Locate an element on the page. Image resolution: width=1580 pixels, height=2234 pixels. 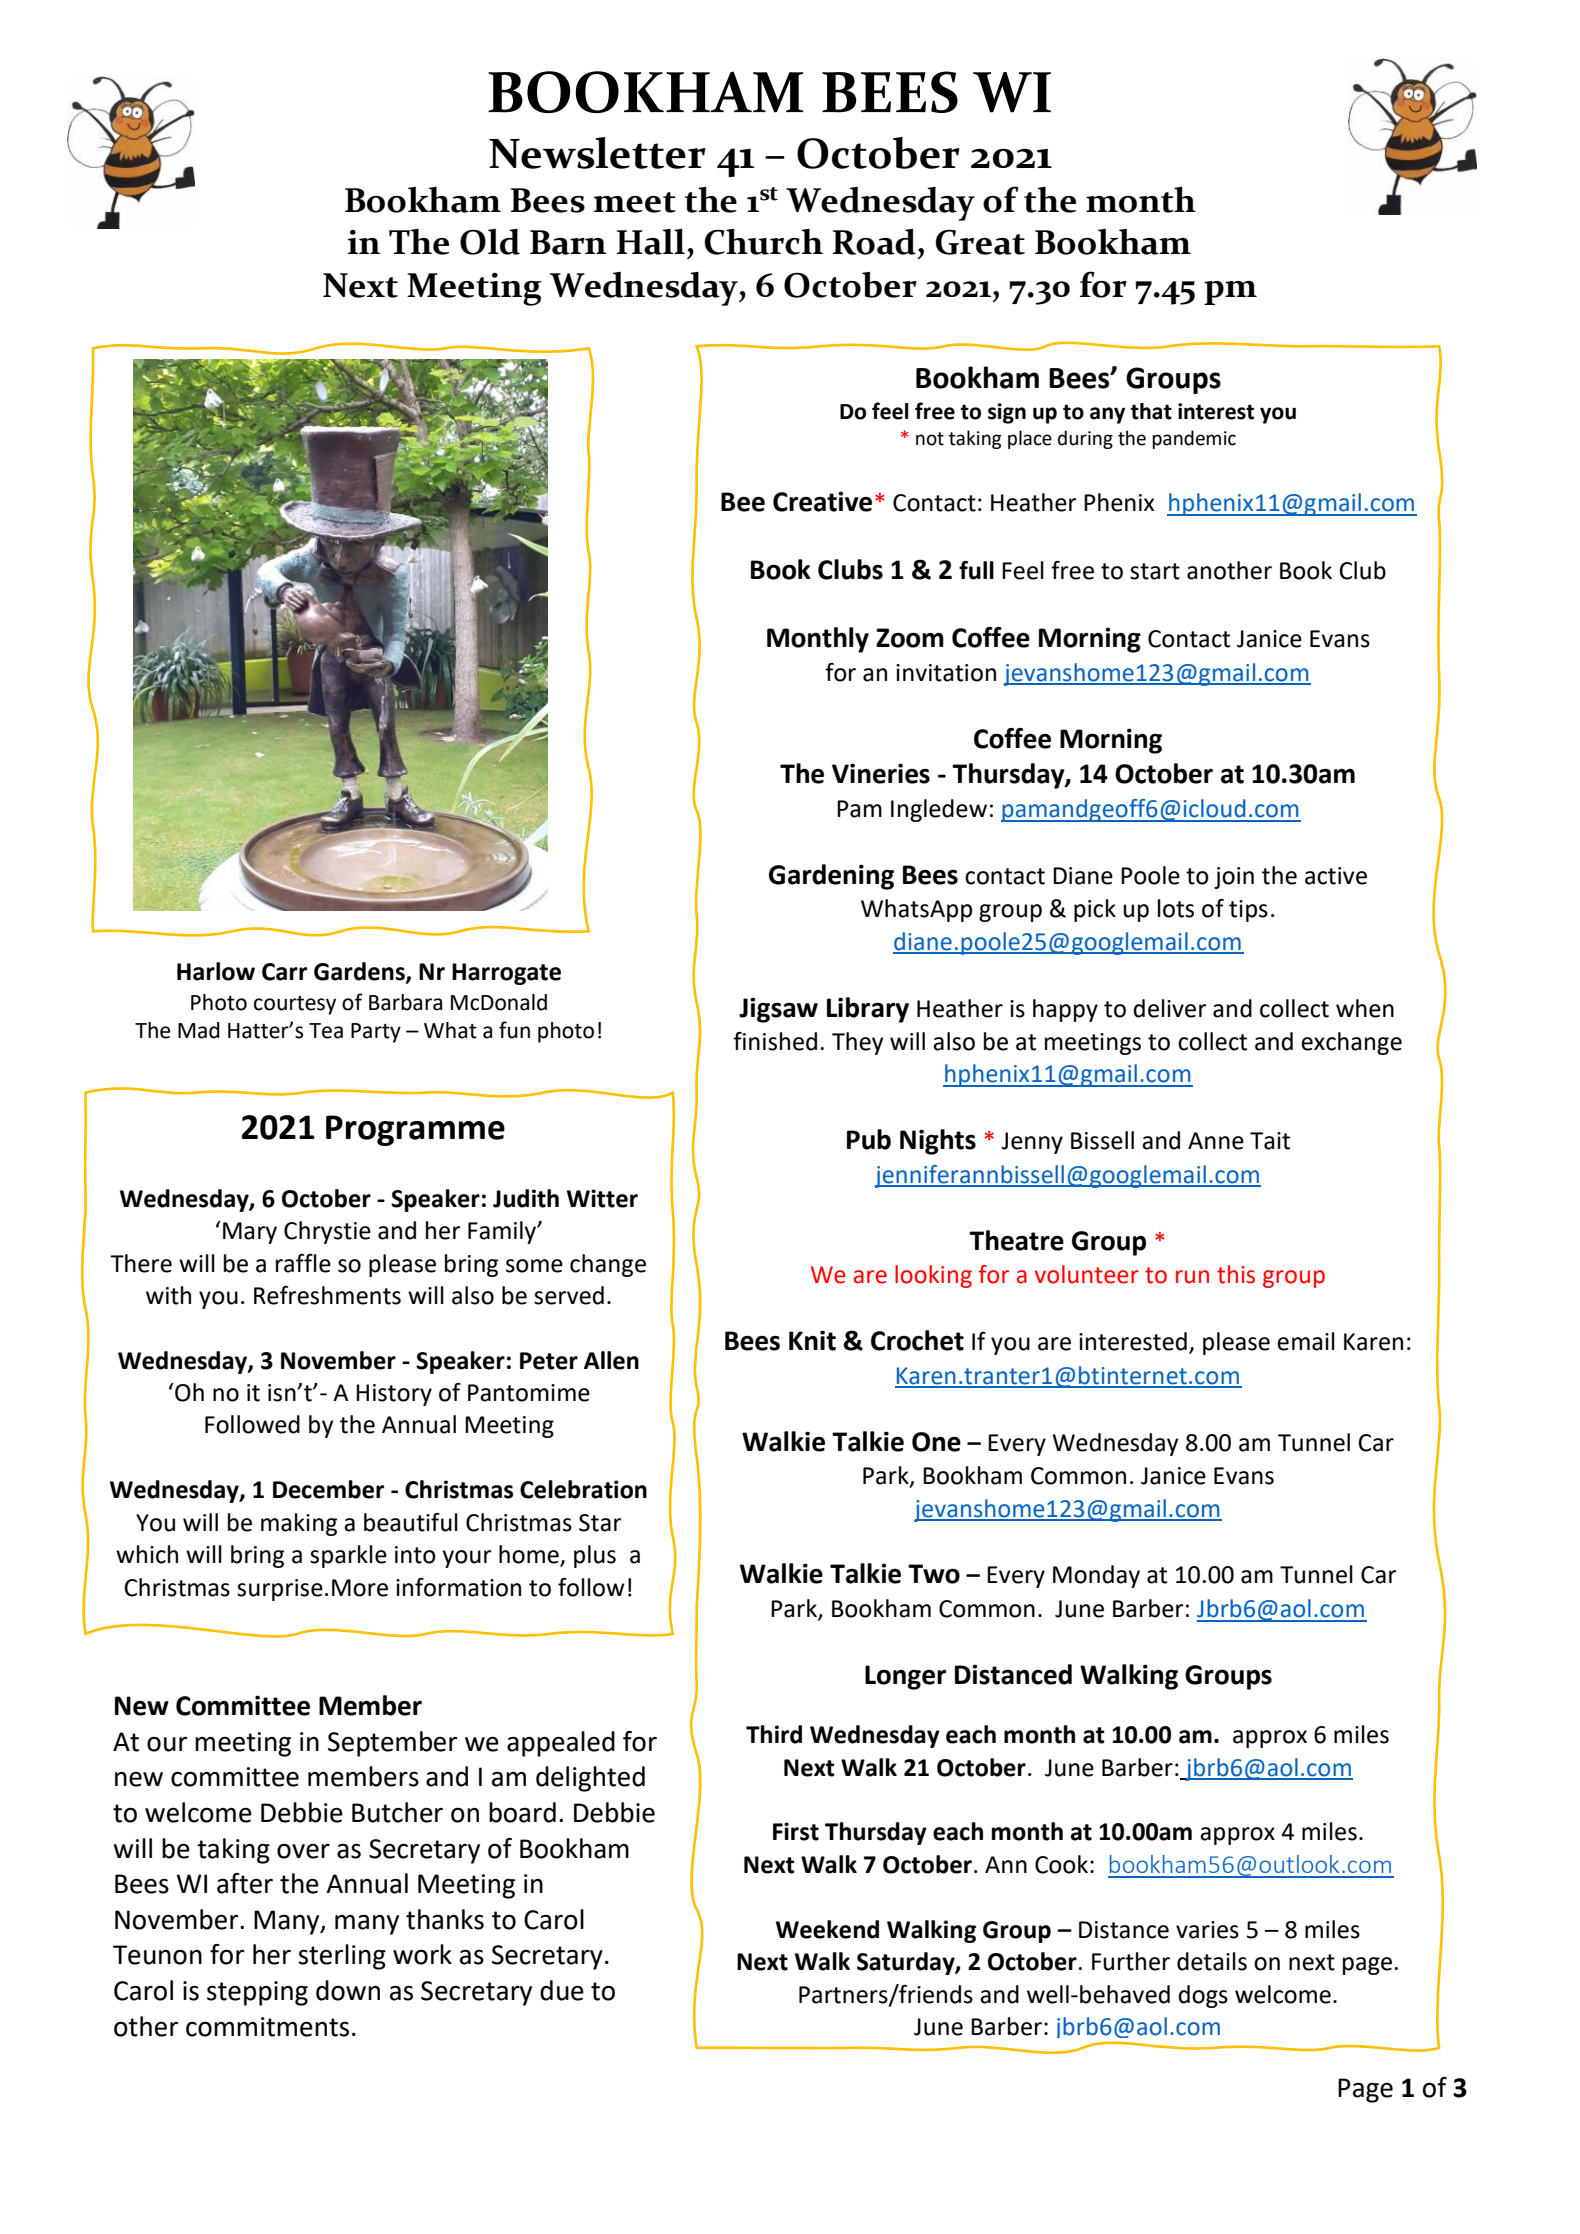
Carr is located at coordinates (284, 972).
